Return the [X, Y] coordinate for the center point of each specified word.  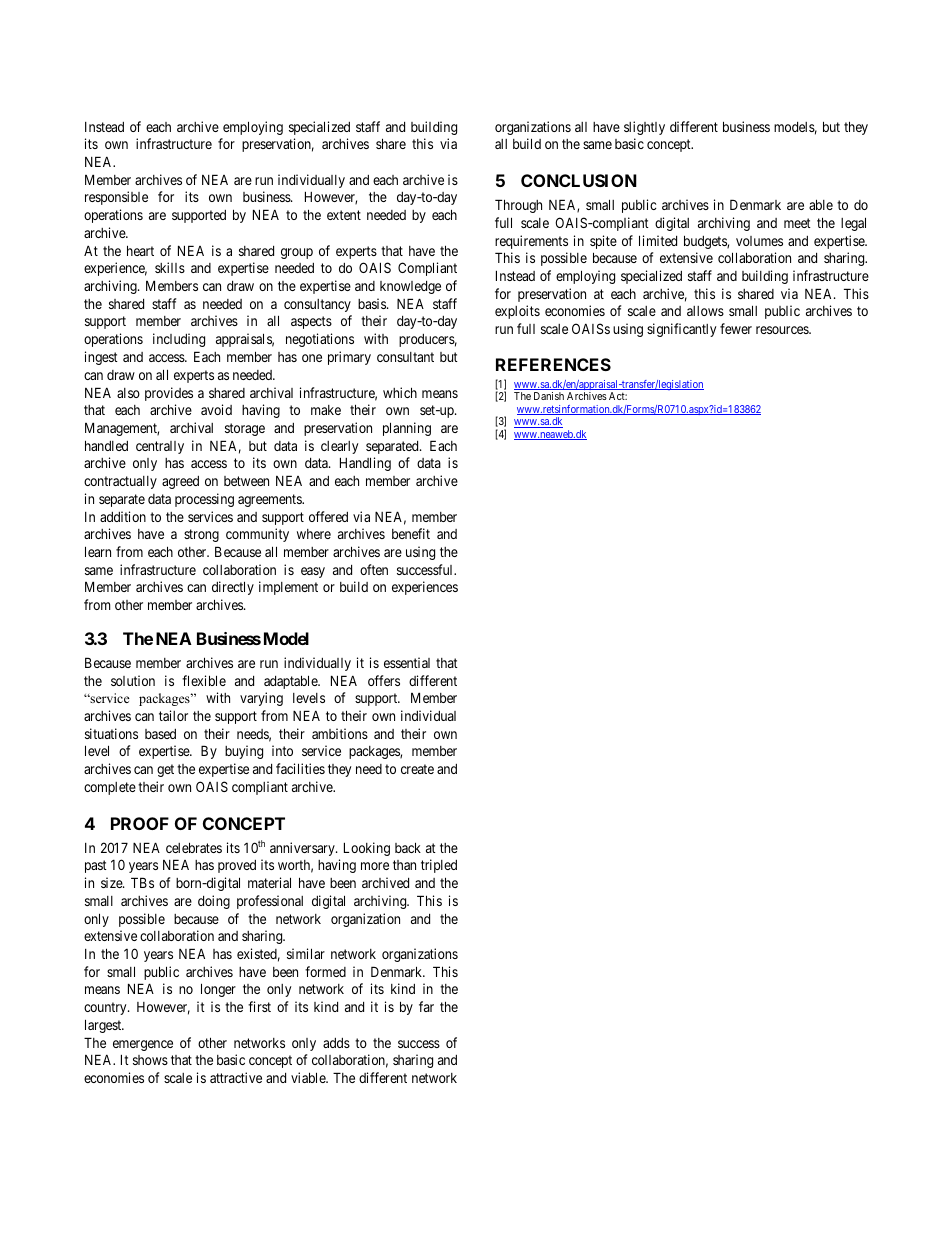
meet [797, 223]
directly [233, 588]
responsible [116, 198]
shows [150, 1060]
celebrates [194, 847]
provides [169, 394]
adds [336, 1043]
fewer [736, 328]
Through [518, 206]
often [374, 569]
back [408, 847]
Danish [549, 396]
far [426, 1006]
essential [407, 662]
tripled [439, 866]
